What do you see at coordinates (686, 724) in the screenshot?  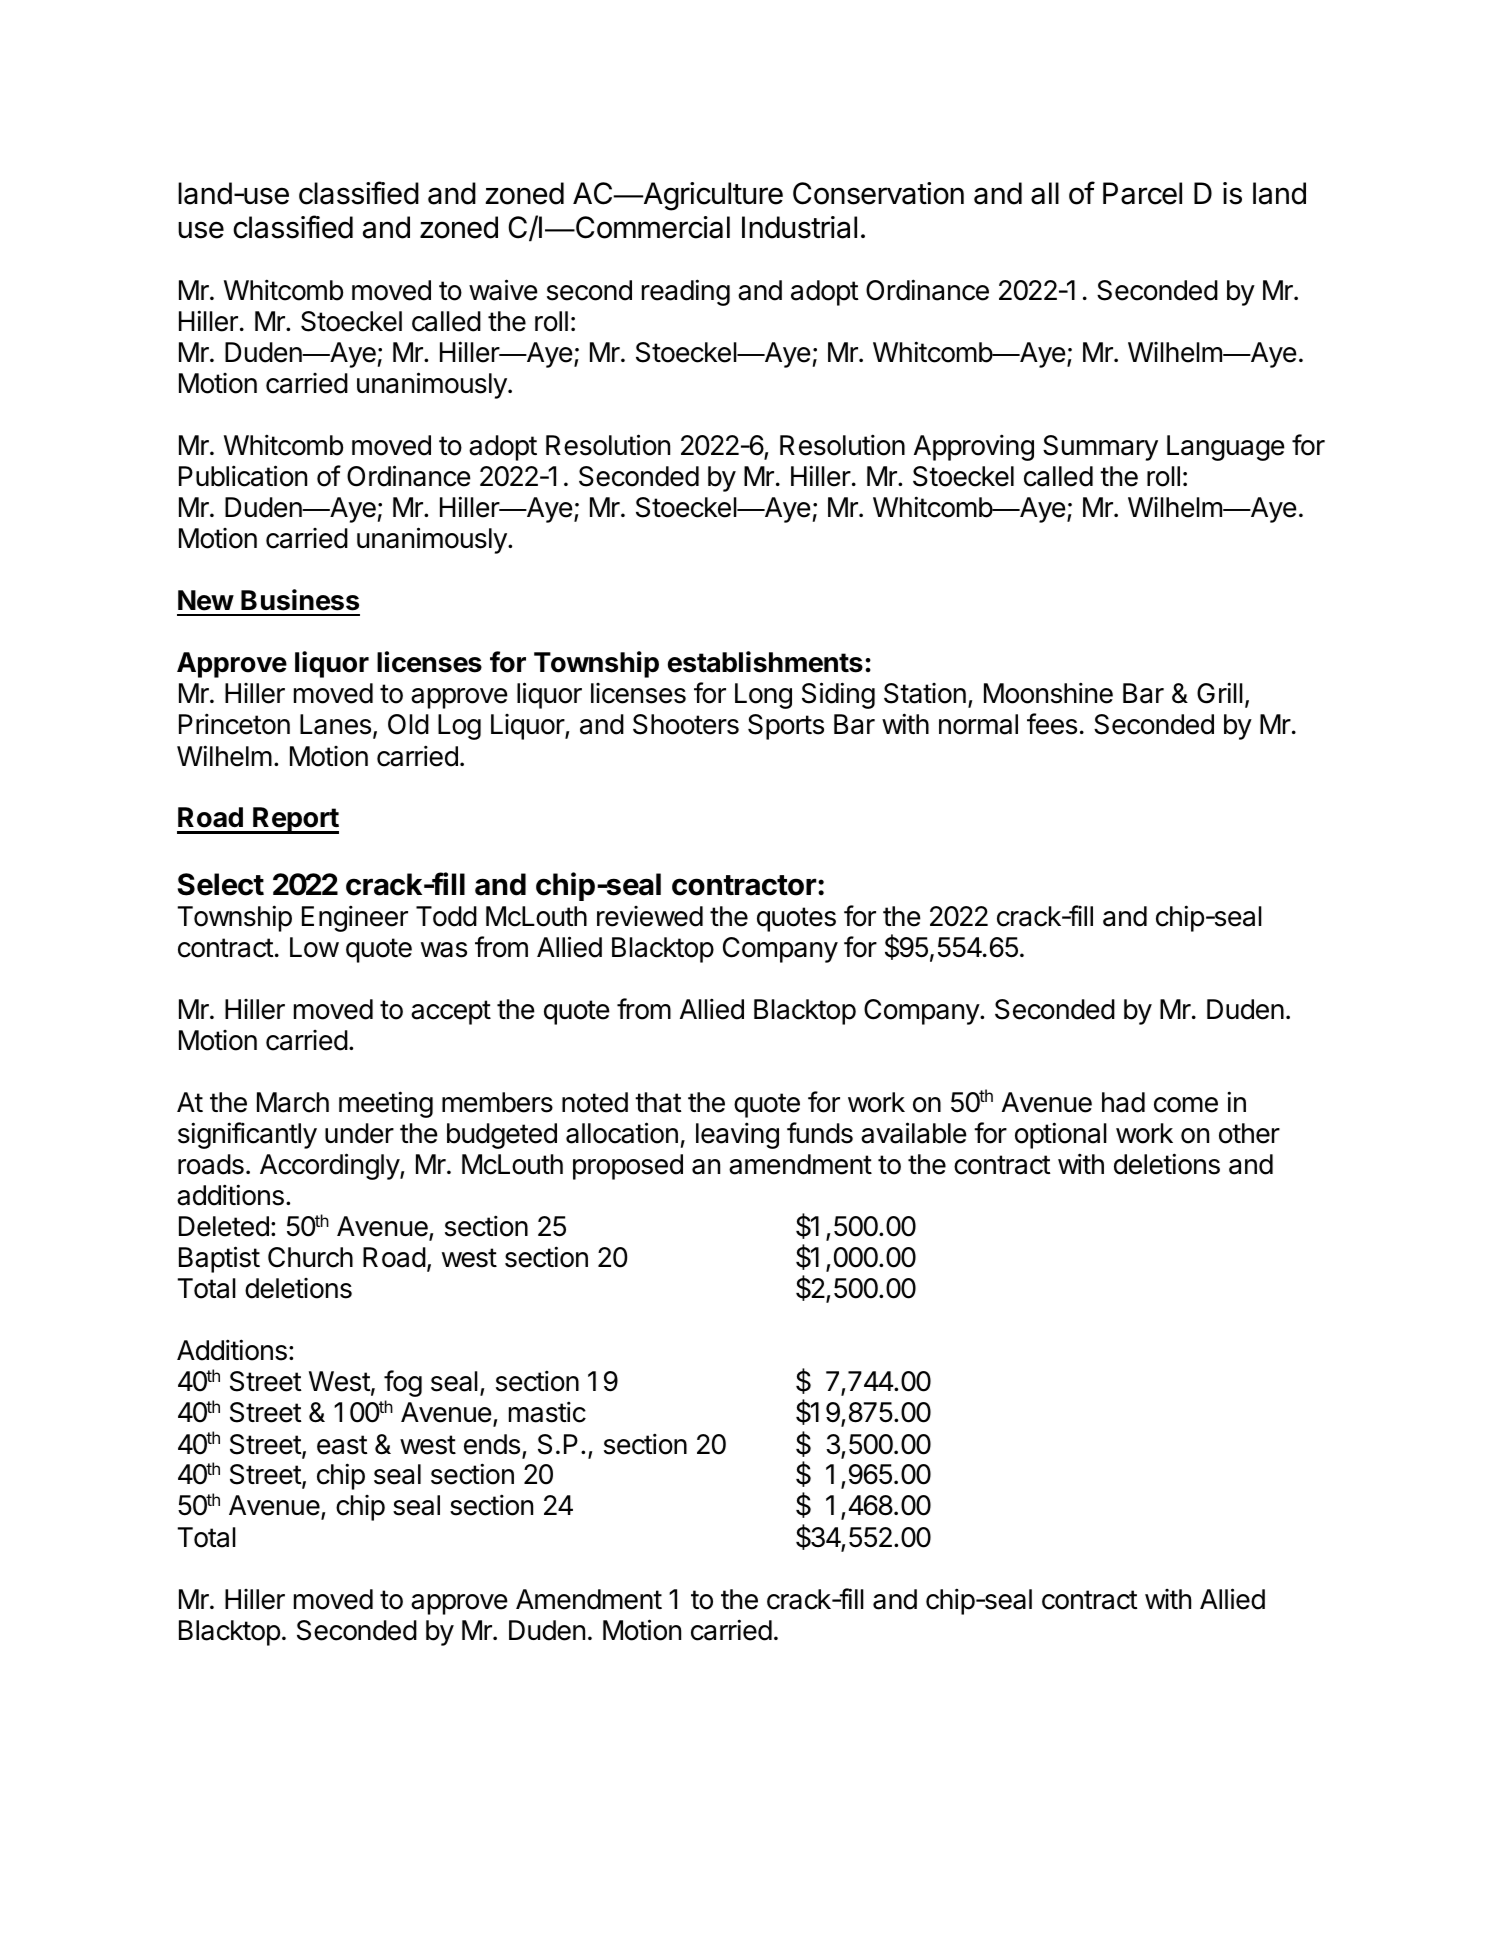 I see `Shooters` at bounding box center [686, 724].
